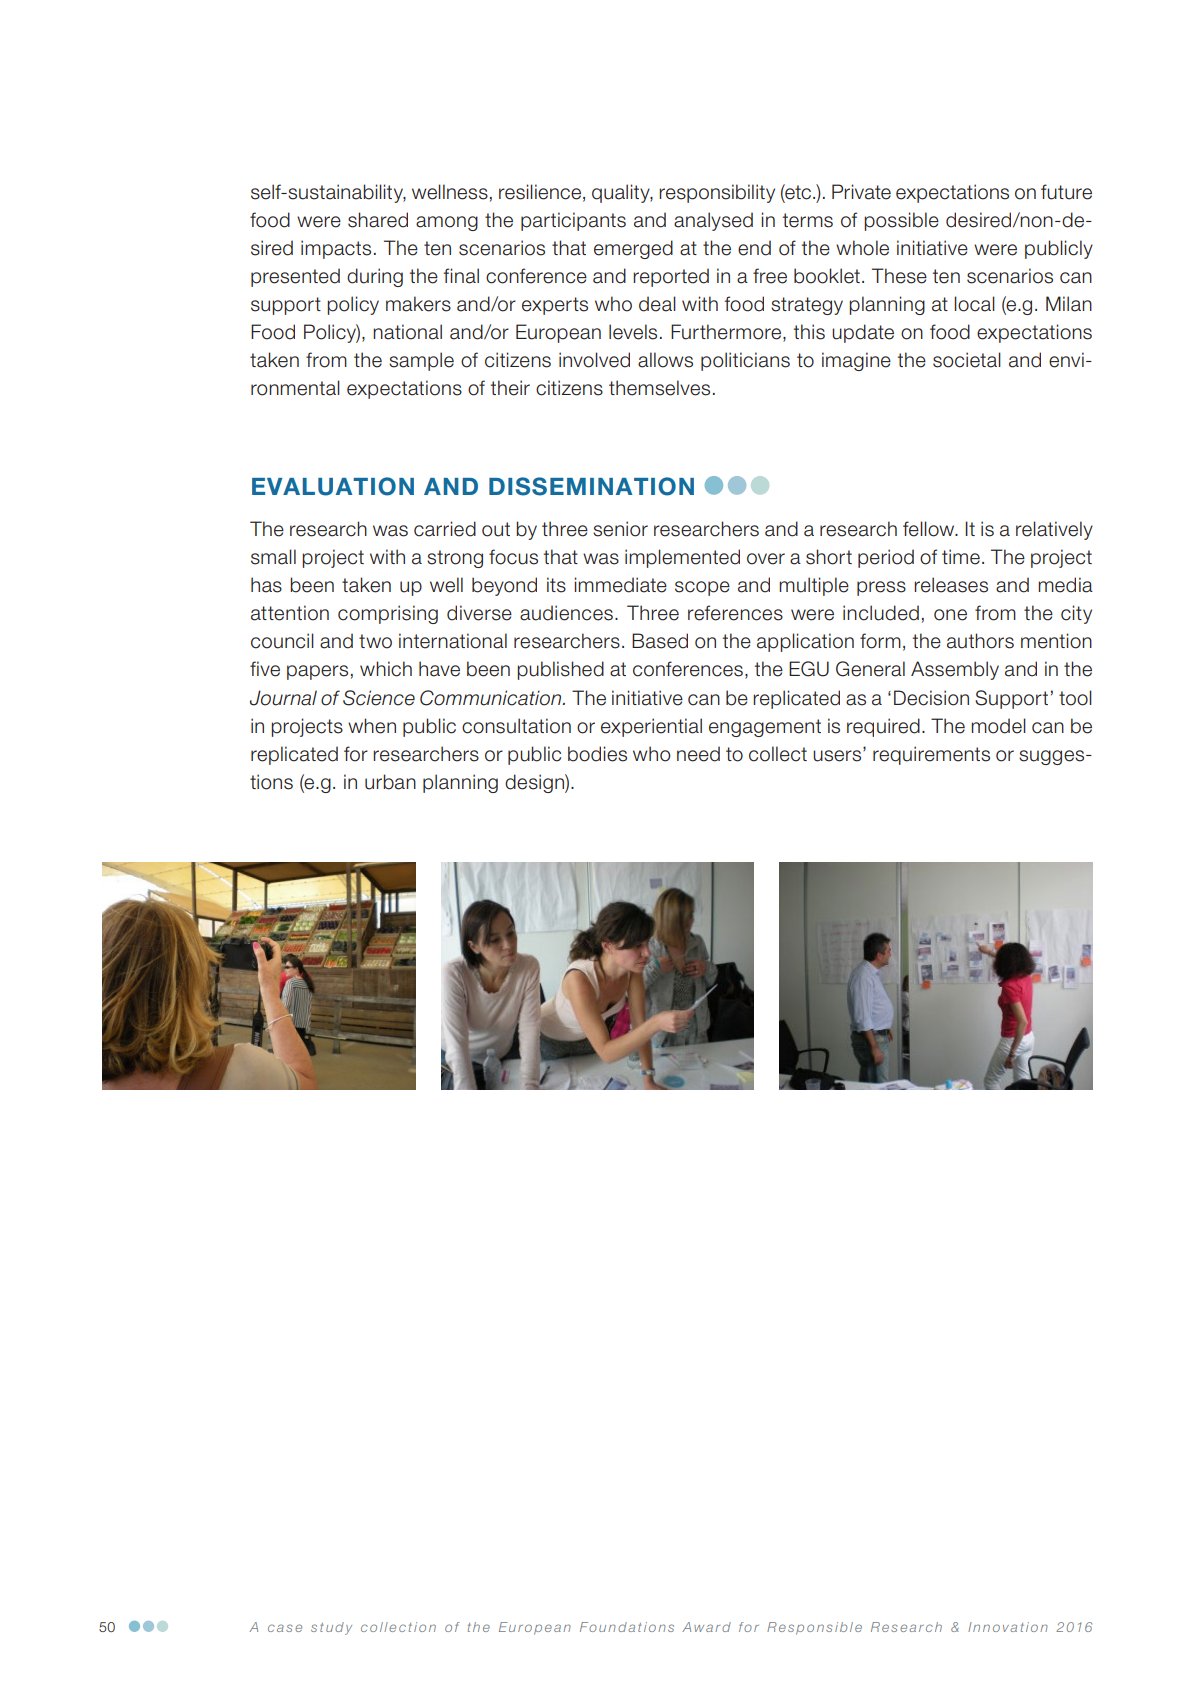  I want to click on shared, so click(378, 220).
